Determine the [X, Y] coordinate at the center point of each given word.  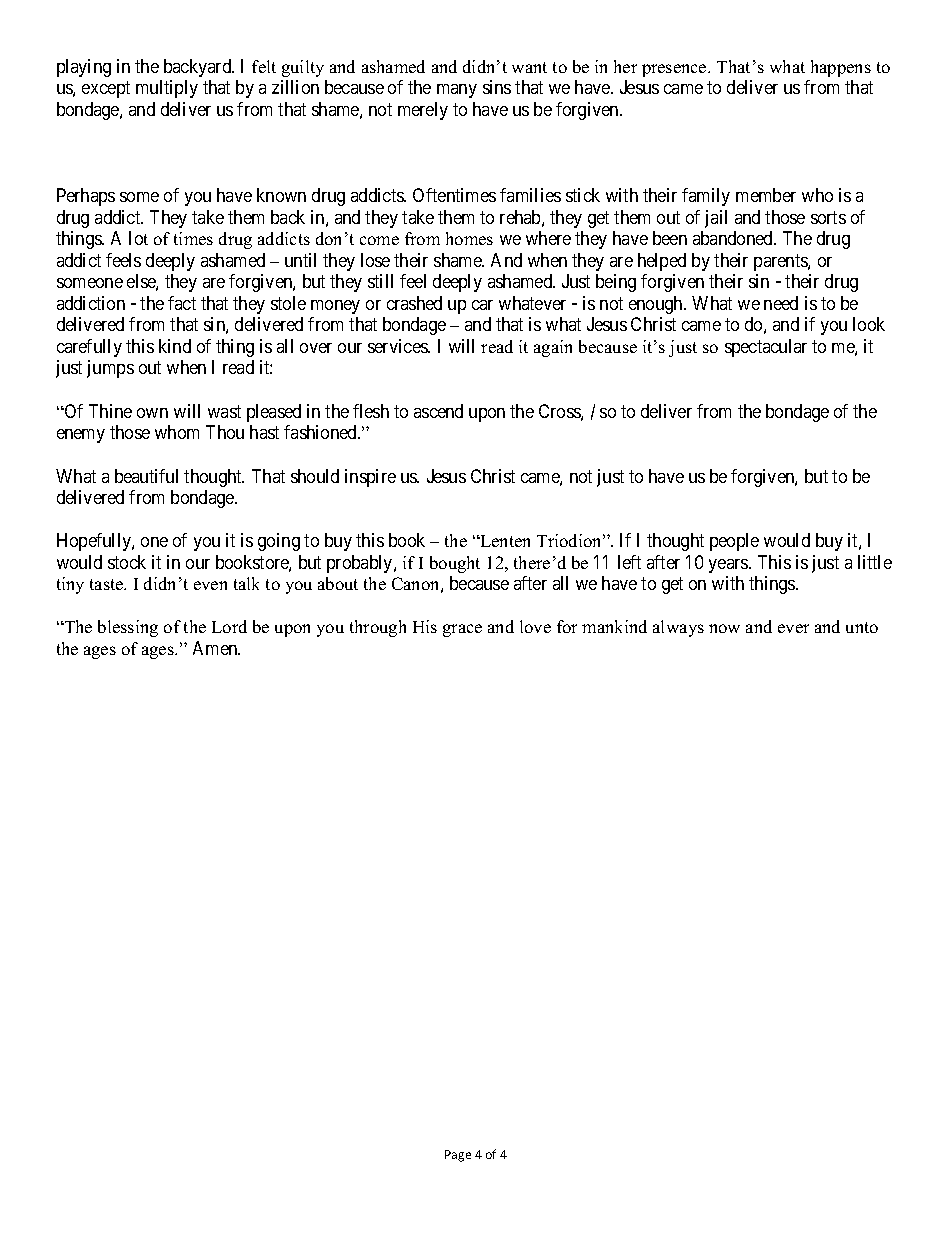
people [734, 542]
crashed [414, 303]
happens [841, 68]
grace [462, 630]
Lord [229, 626]
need [781, 303]
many [457, 91]
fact [182, 303]
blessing [128, 628]
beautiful [146, 476]
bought [455, 564]
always [678, 628]
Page [458, 1156]
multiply [167, 89]
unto [862, 627]
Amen [216, 648]
